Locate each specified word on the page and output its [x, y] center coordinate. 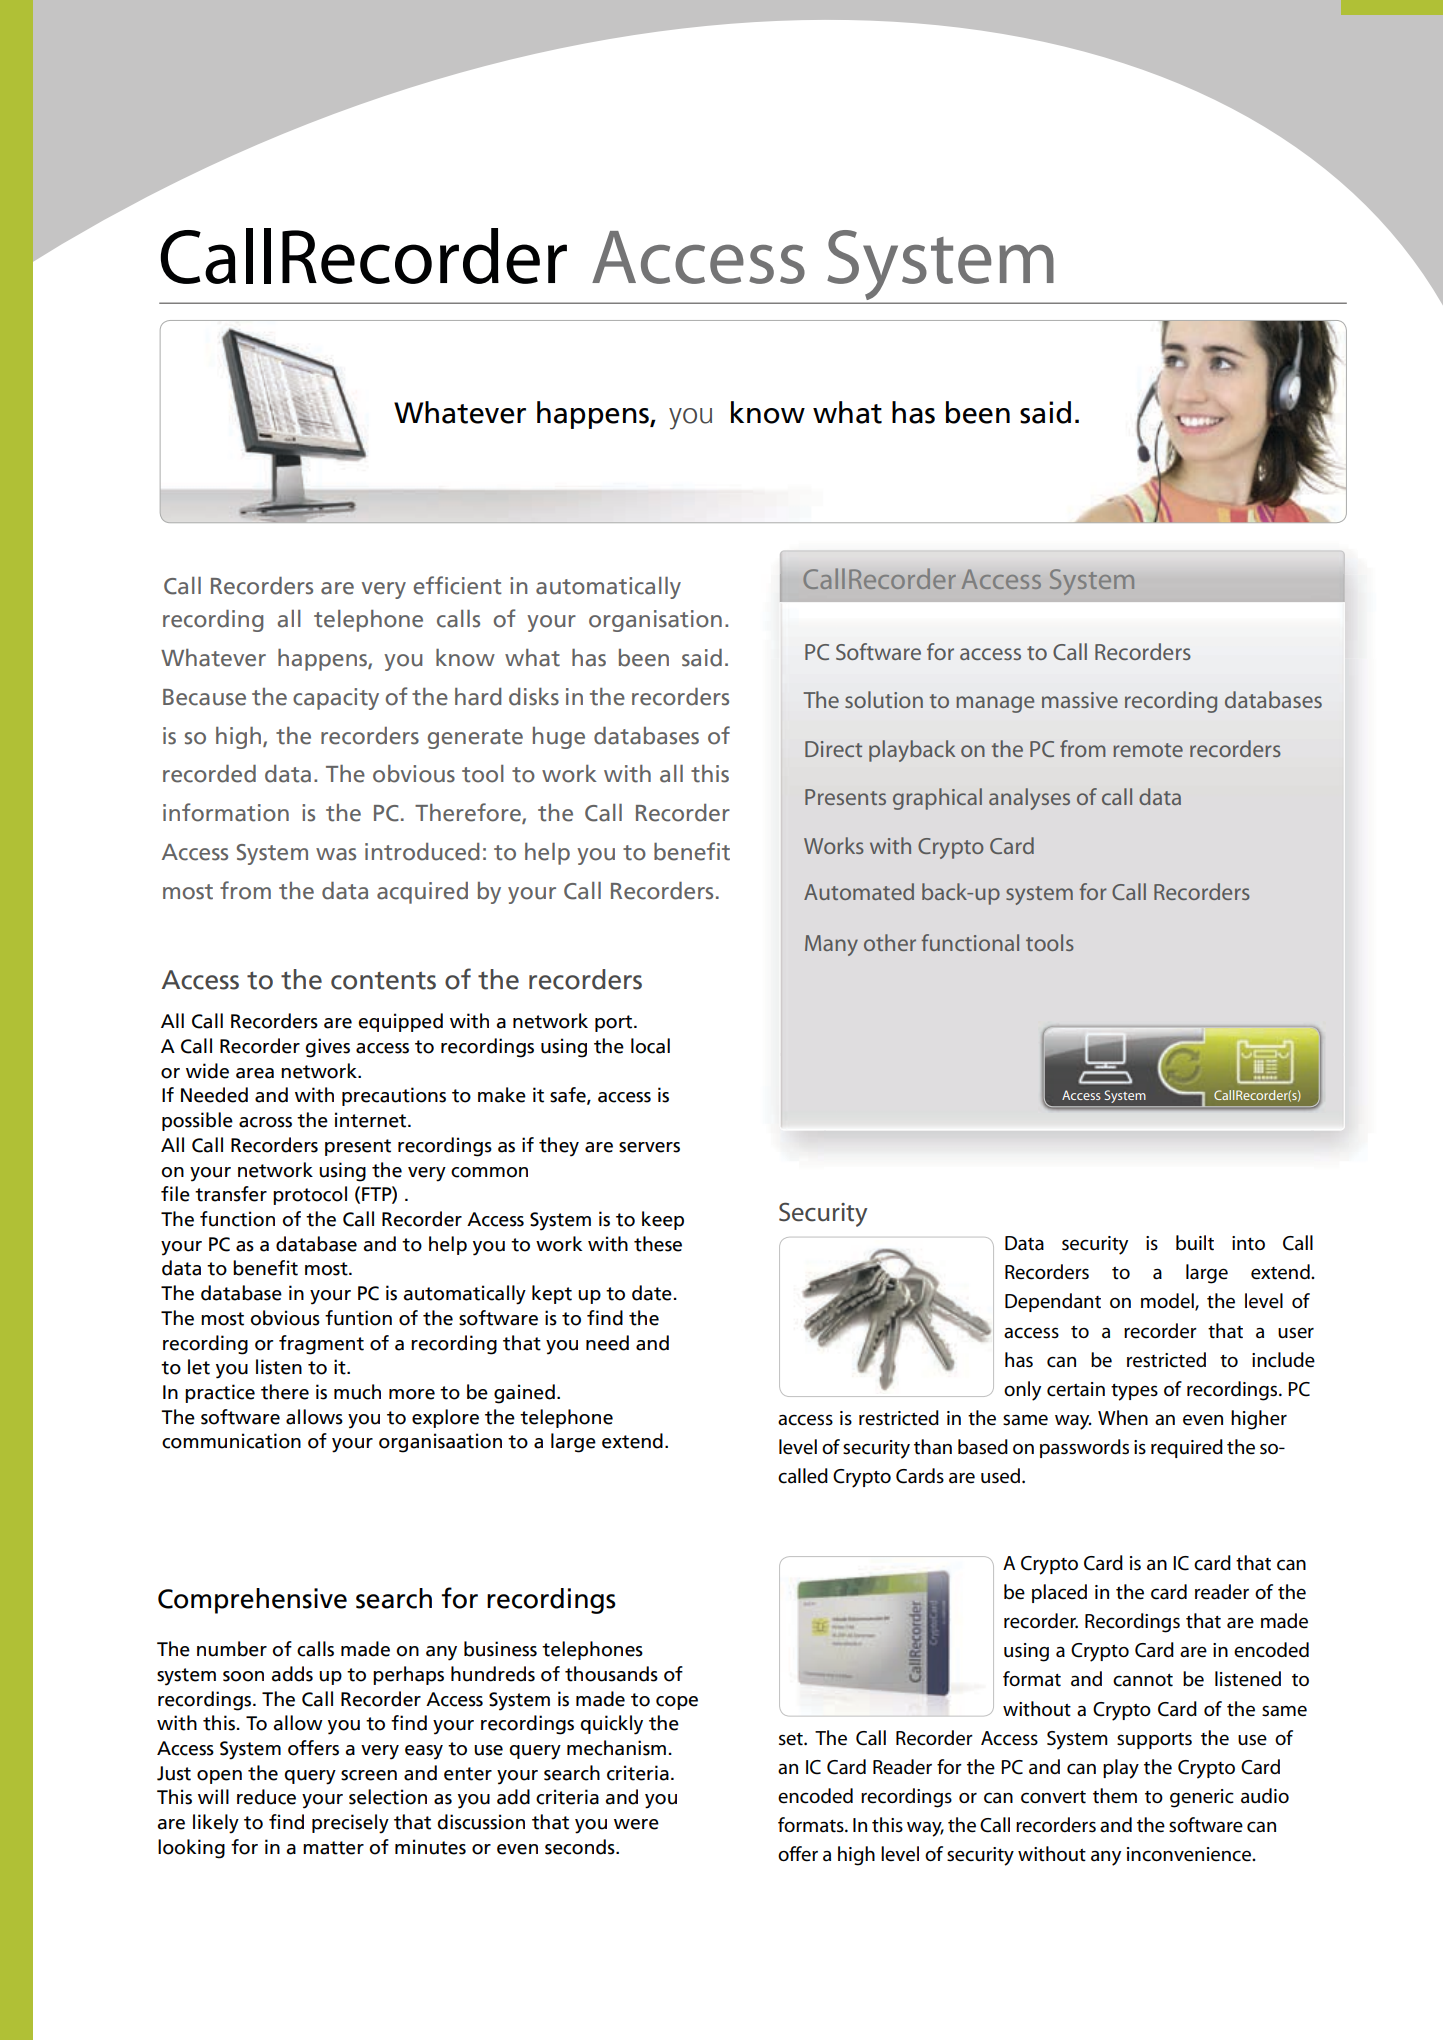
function [237, 1219]
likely [216, 1824]
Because [204, 697]
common [489, 1172]
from [245, 890]
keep [663, 1220]
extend [632, 1441]
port [615, 1023]
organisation [655, 621]
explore [445, 1418]
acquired [422, 893]
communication [231, 1441]
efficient [457, 585]
